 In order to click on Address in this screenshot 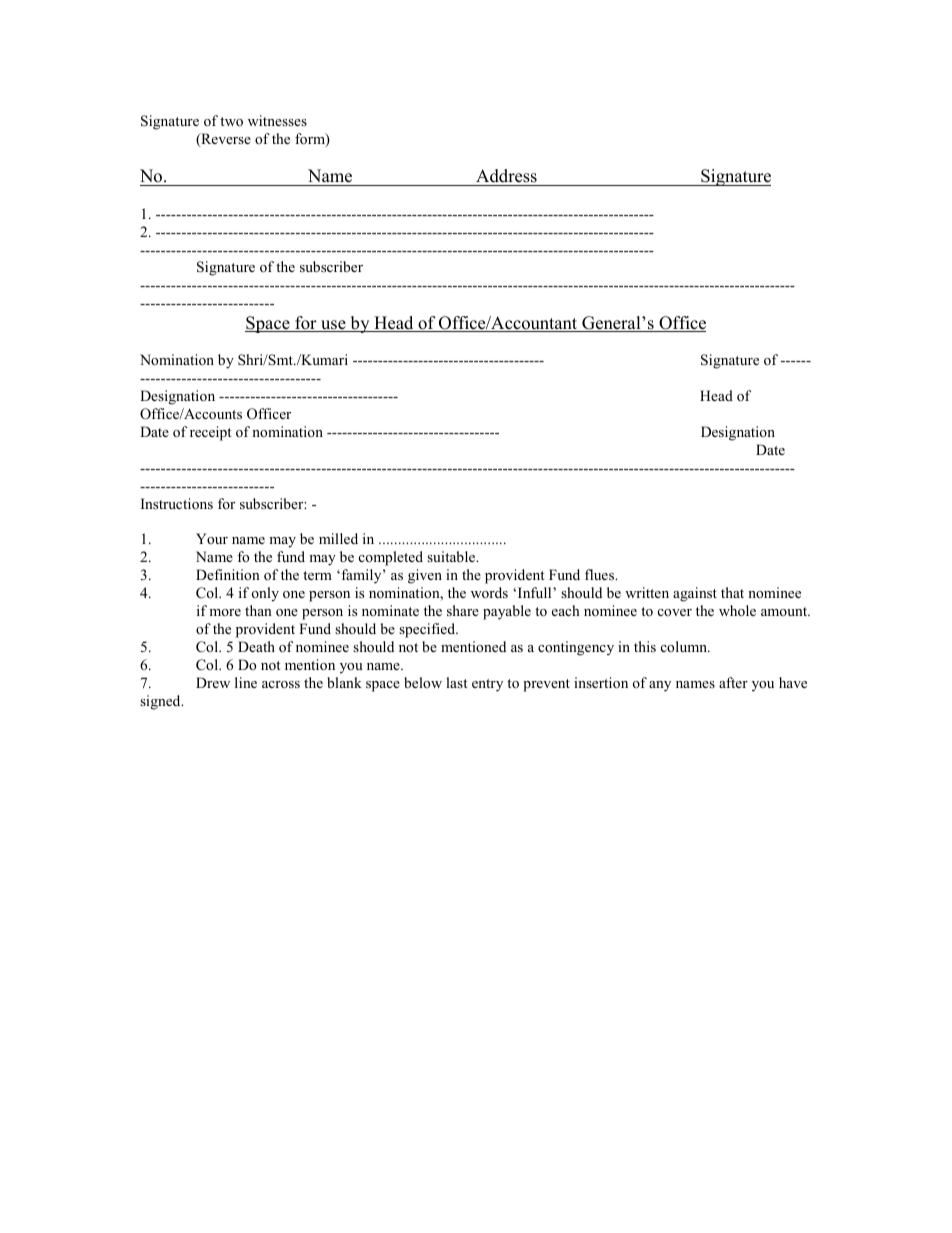, I will do `click(506, 176)`.
